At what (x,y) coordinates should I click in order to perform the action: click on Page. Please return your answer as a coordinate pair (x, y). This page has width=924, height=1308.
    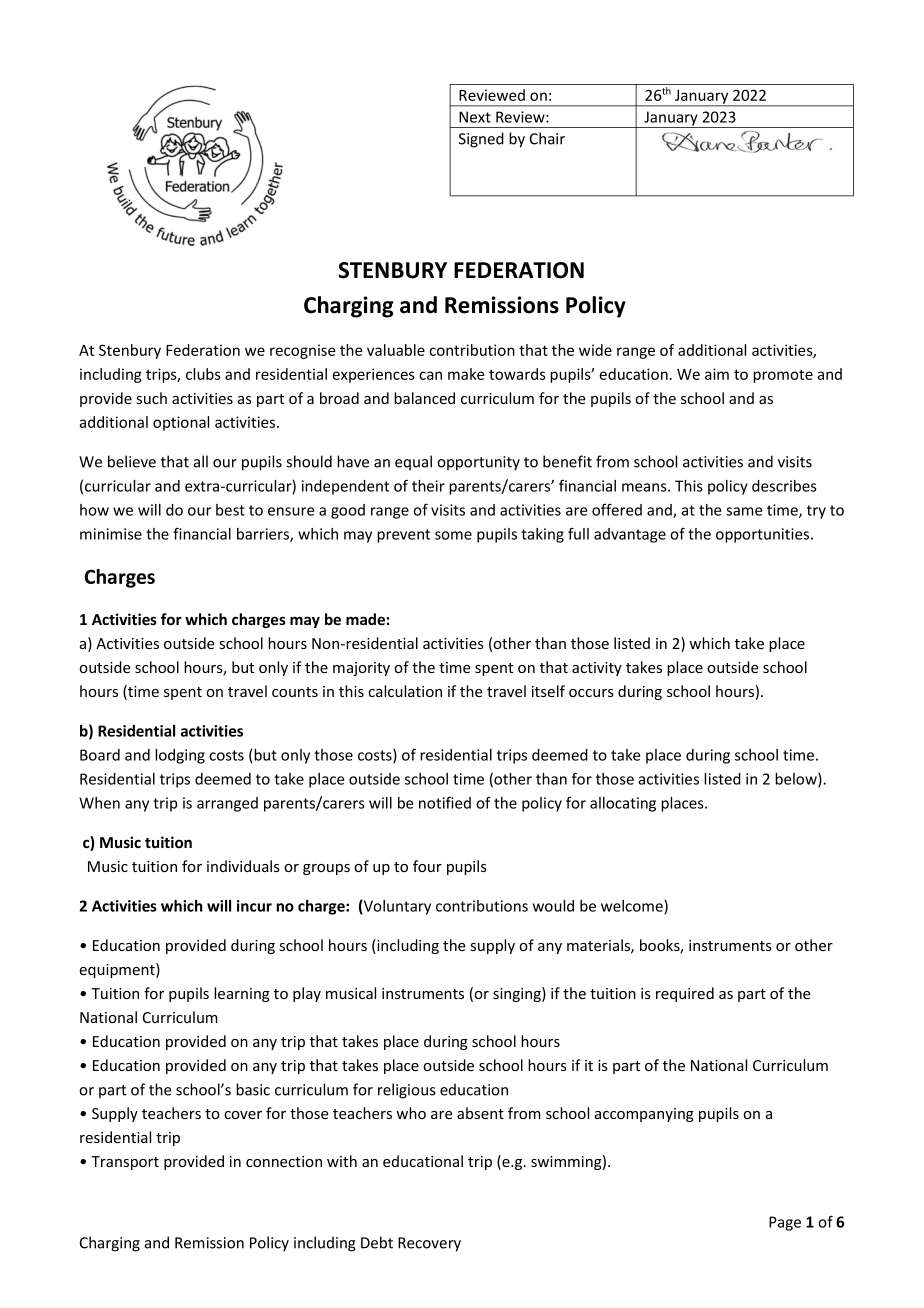
    Looking at the image, I should click on (785, 1223).
